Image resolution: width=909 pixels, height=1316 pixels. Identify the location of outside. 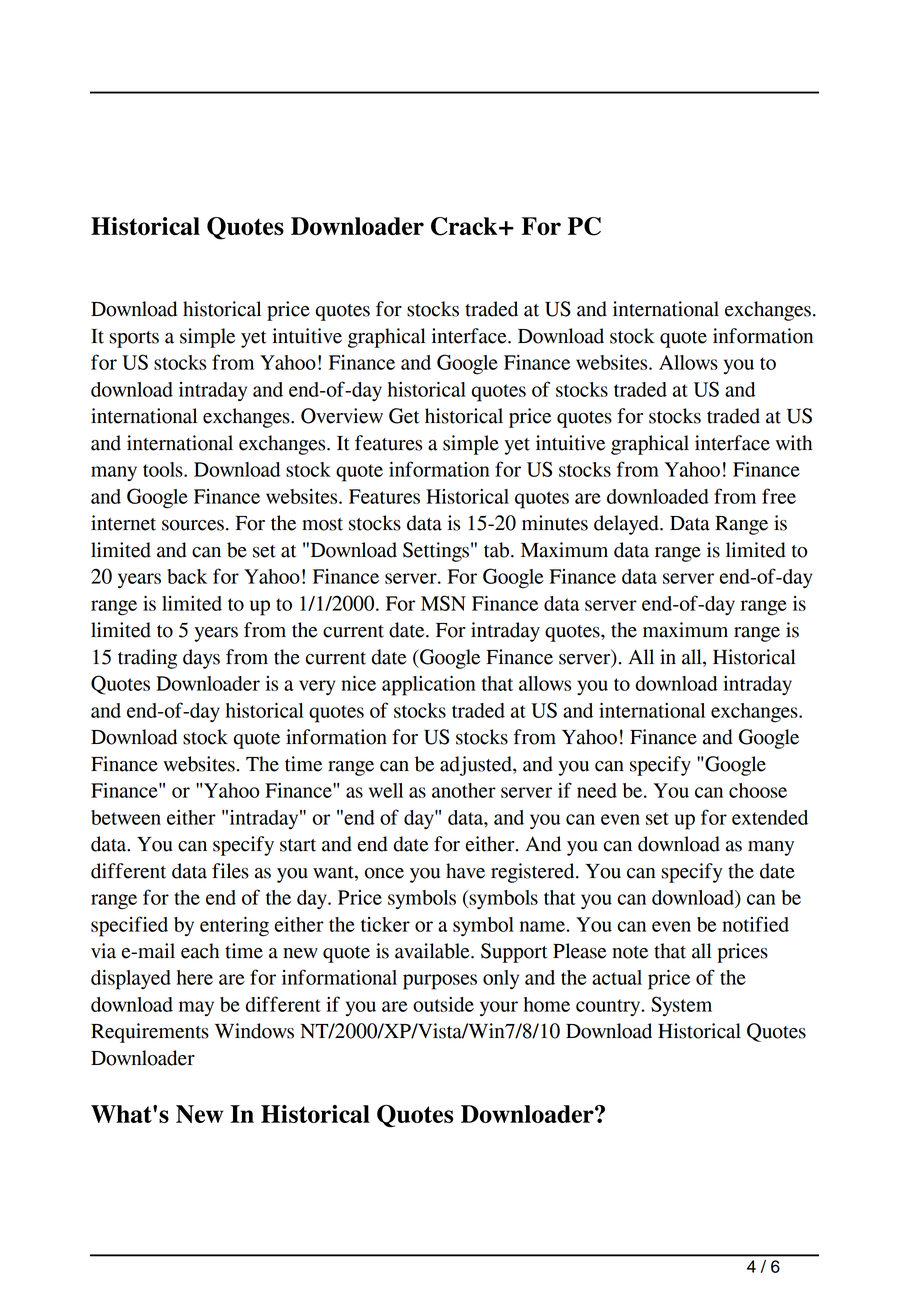
(443, 1004).
